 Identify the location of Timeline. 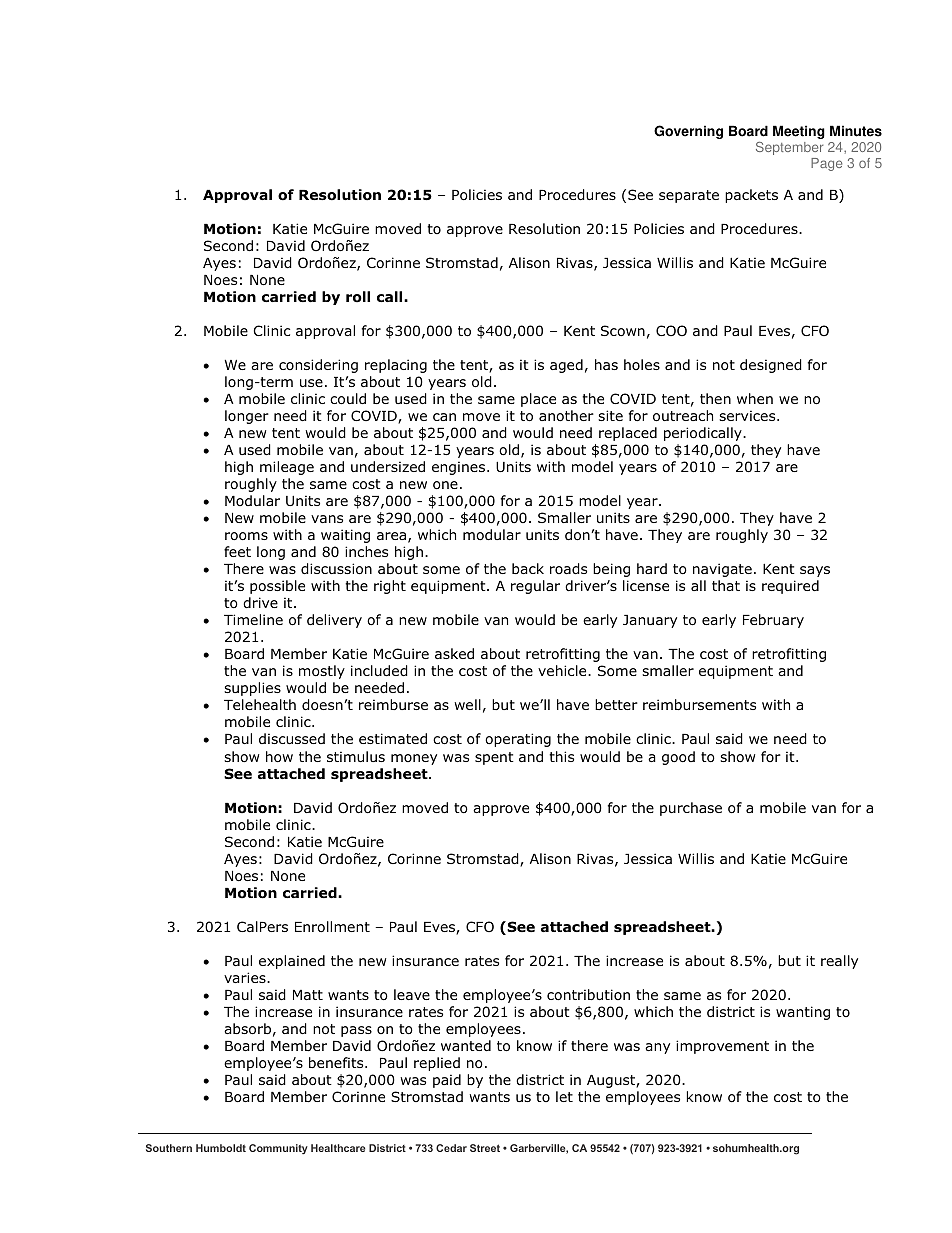
(253, 619).
